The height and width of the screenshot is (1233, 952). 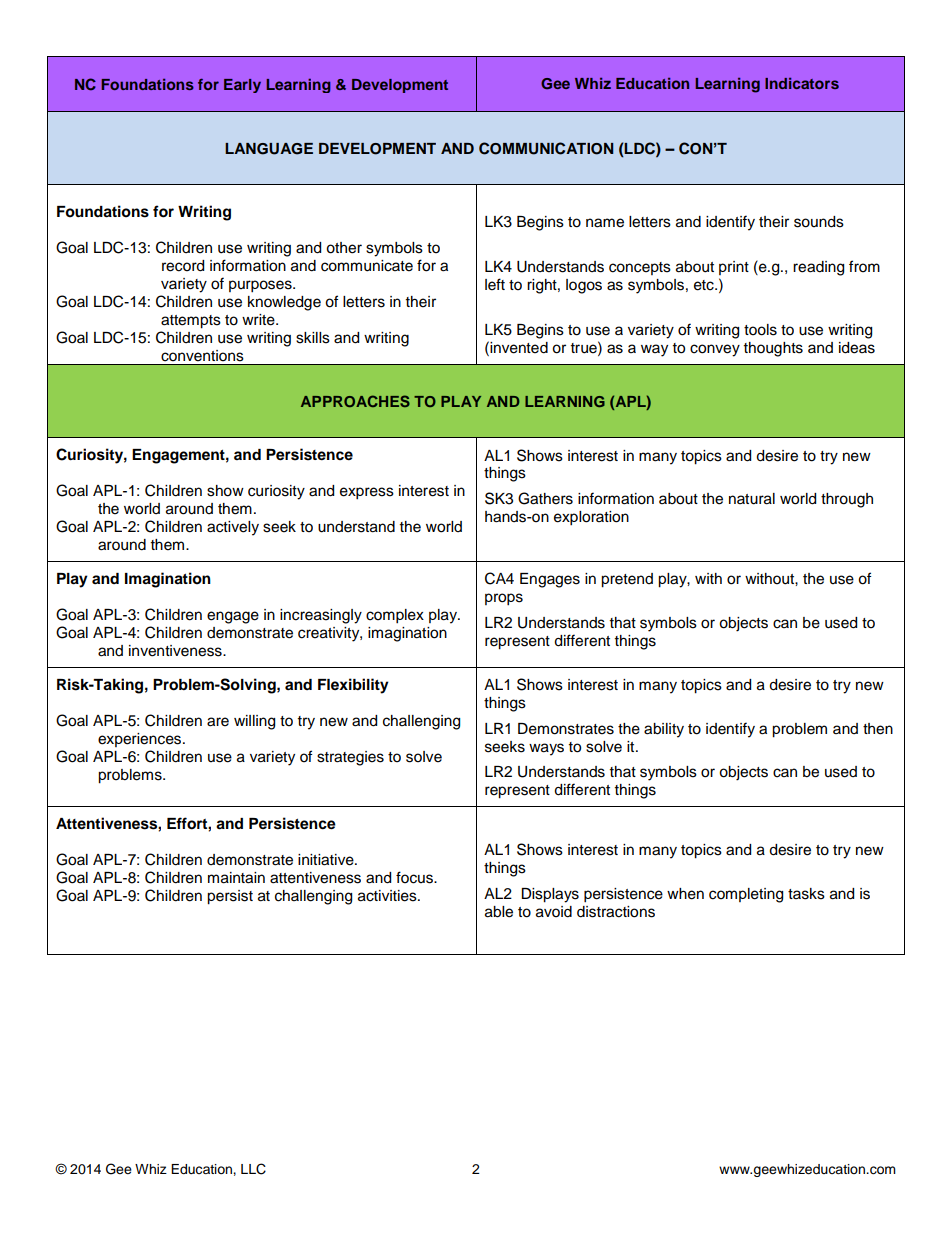 What do you see at coordinates (554, 912) in the screenshot?
I see `avoid` at bounding box center [554, 912].
